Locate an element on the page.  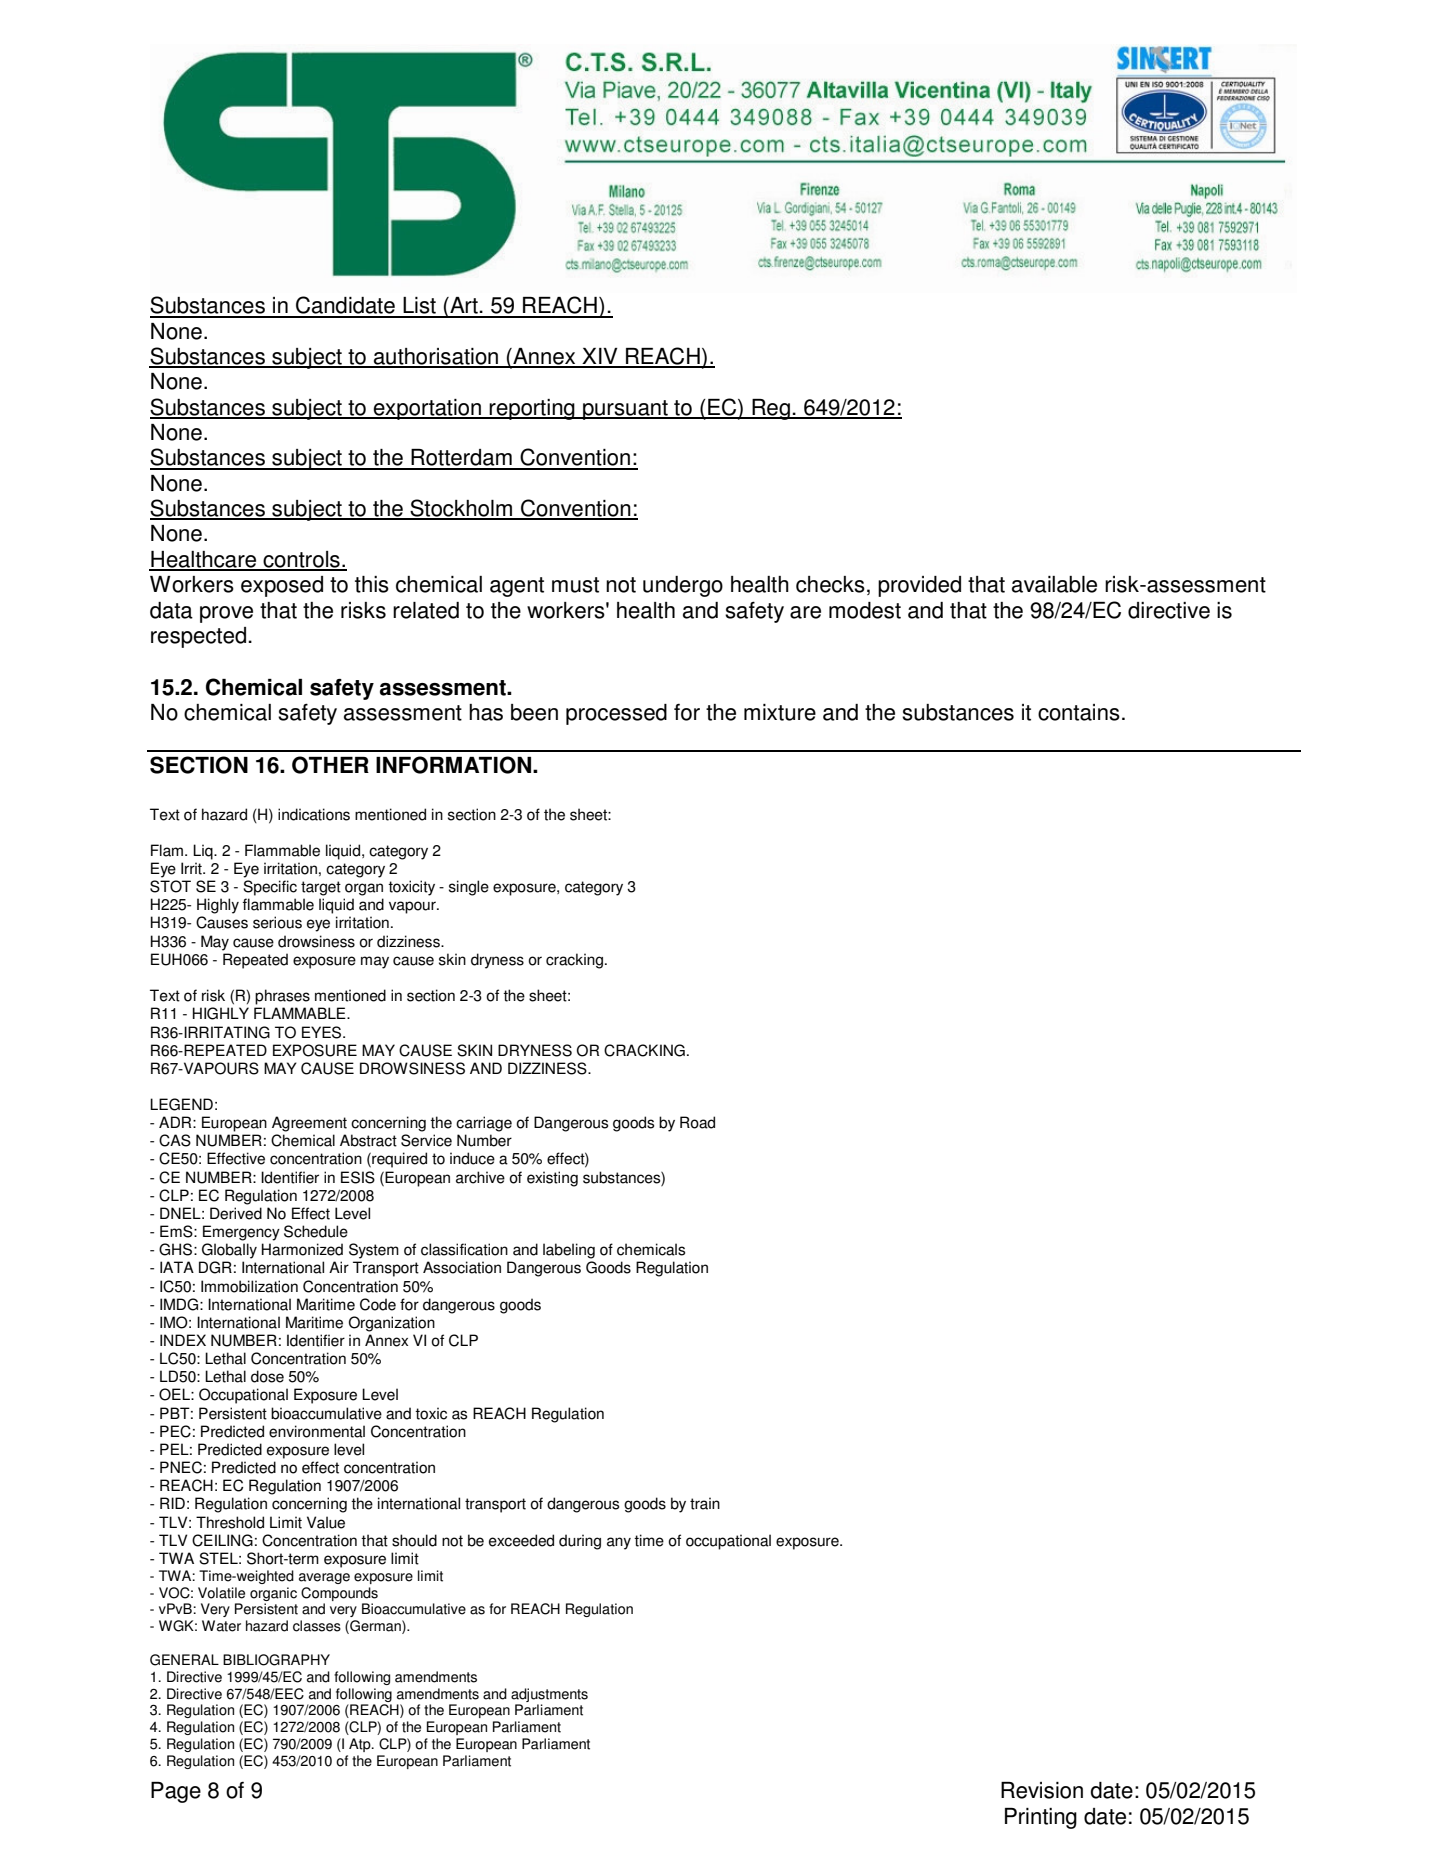
environmental is located at coordinates (317, 1431).
